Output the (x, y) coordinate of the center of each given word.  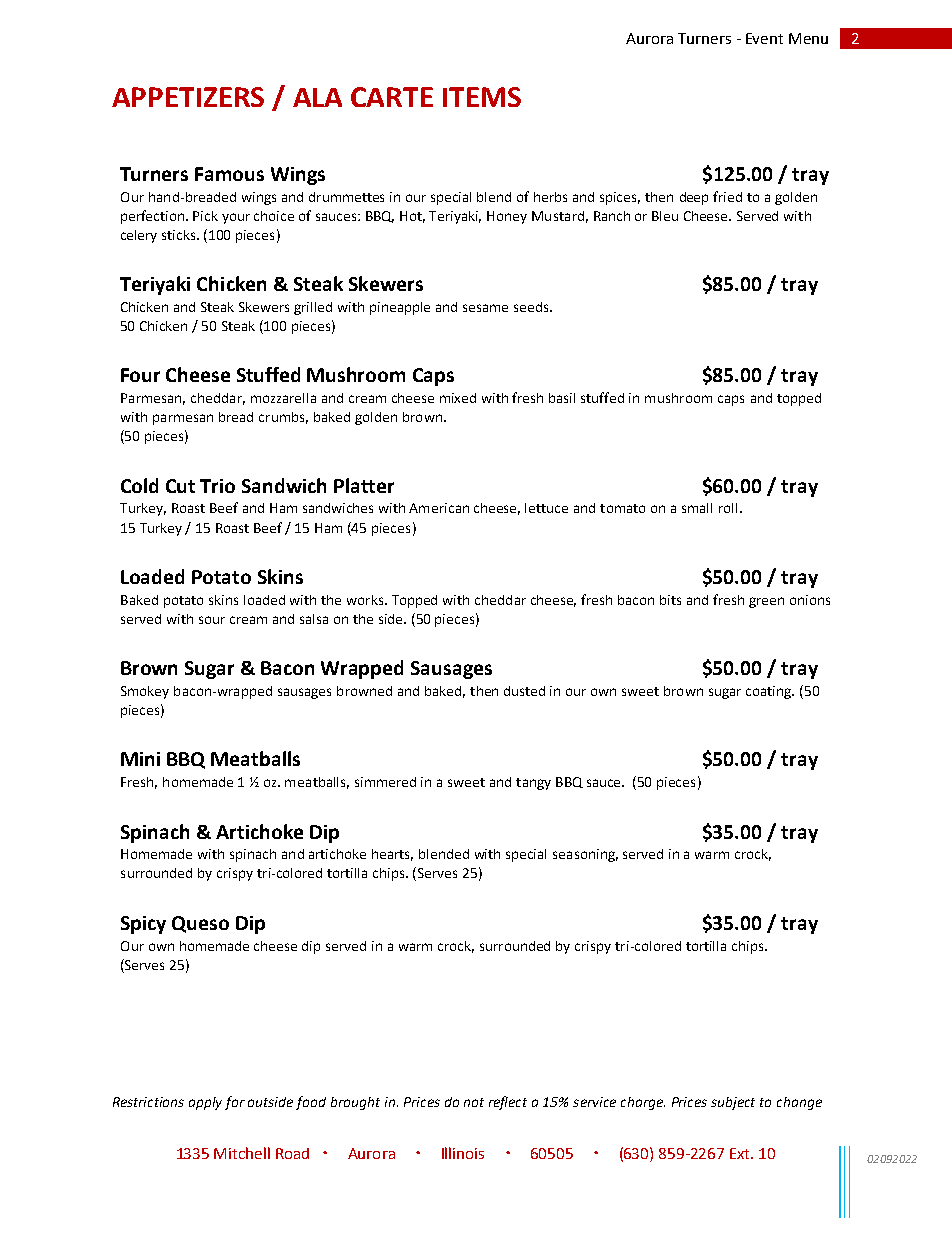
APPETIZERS (188, 97)
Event (764, 38)
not (474, 1102)
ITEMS (482, 97)
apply (205, 1103)
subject (733, 1103)
